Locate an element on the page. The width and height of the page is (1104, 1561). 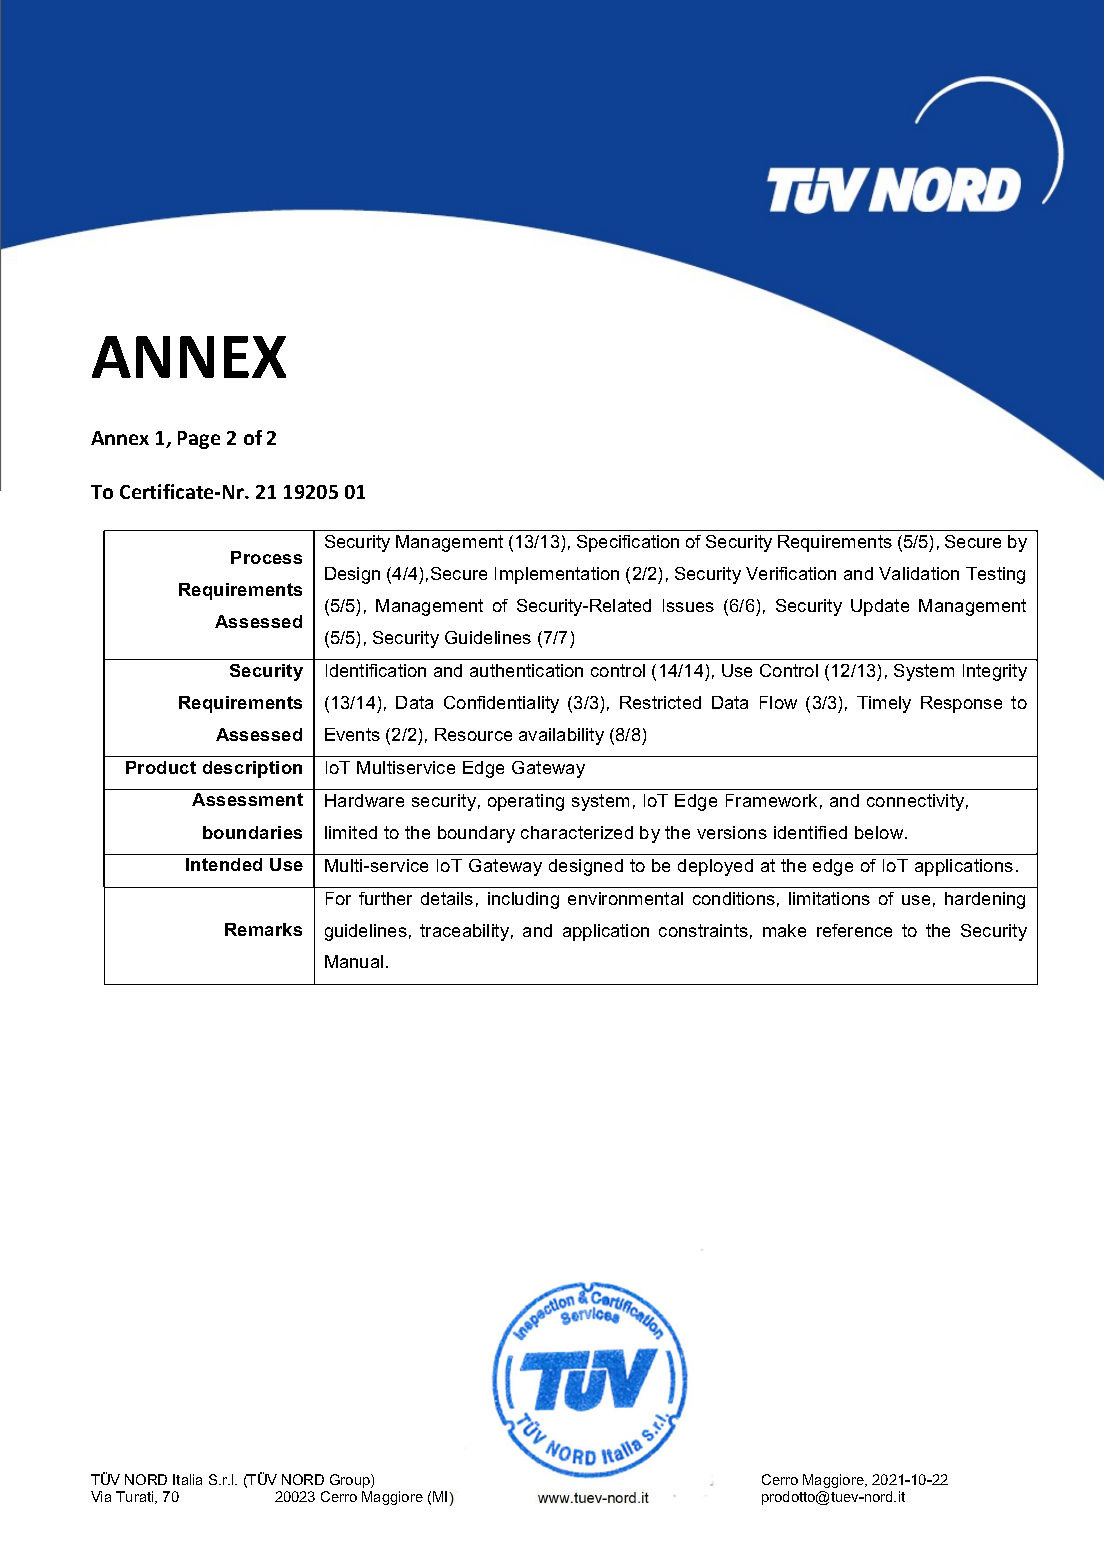
Group is located at coordinates (351, 1481).
